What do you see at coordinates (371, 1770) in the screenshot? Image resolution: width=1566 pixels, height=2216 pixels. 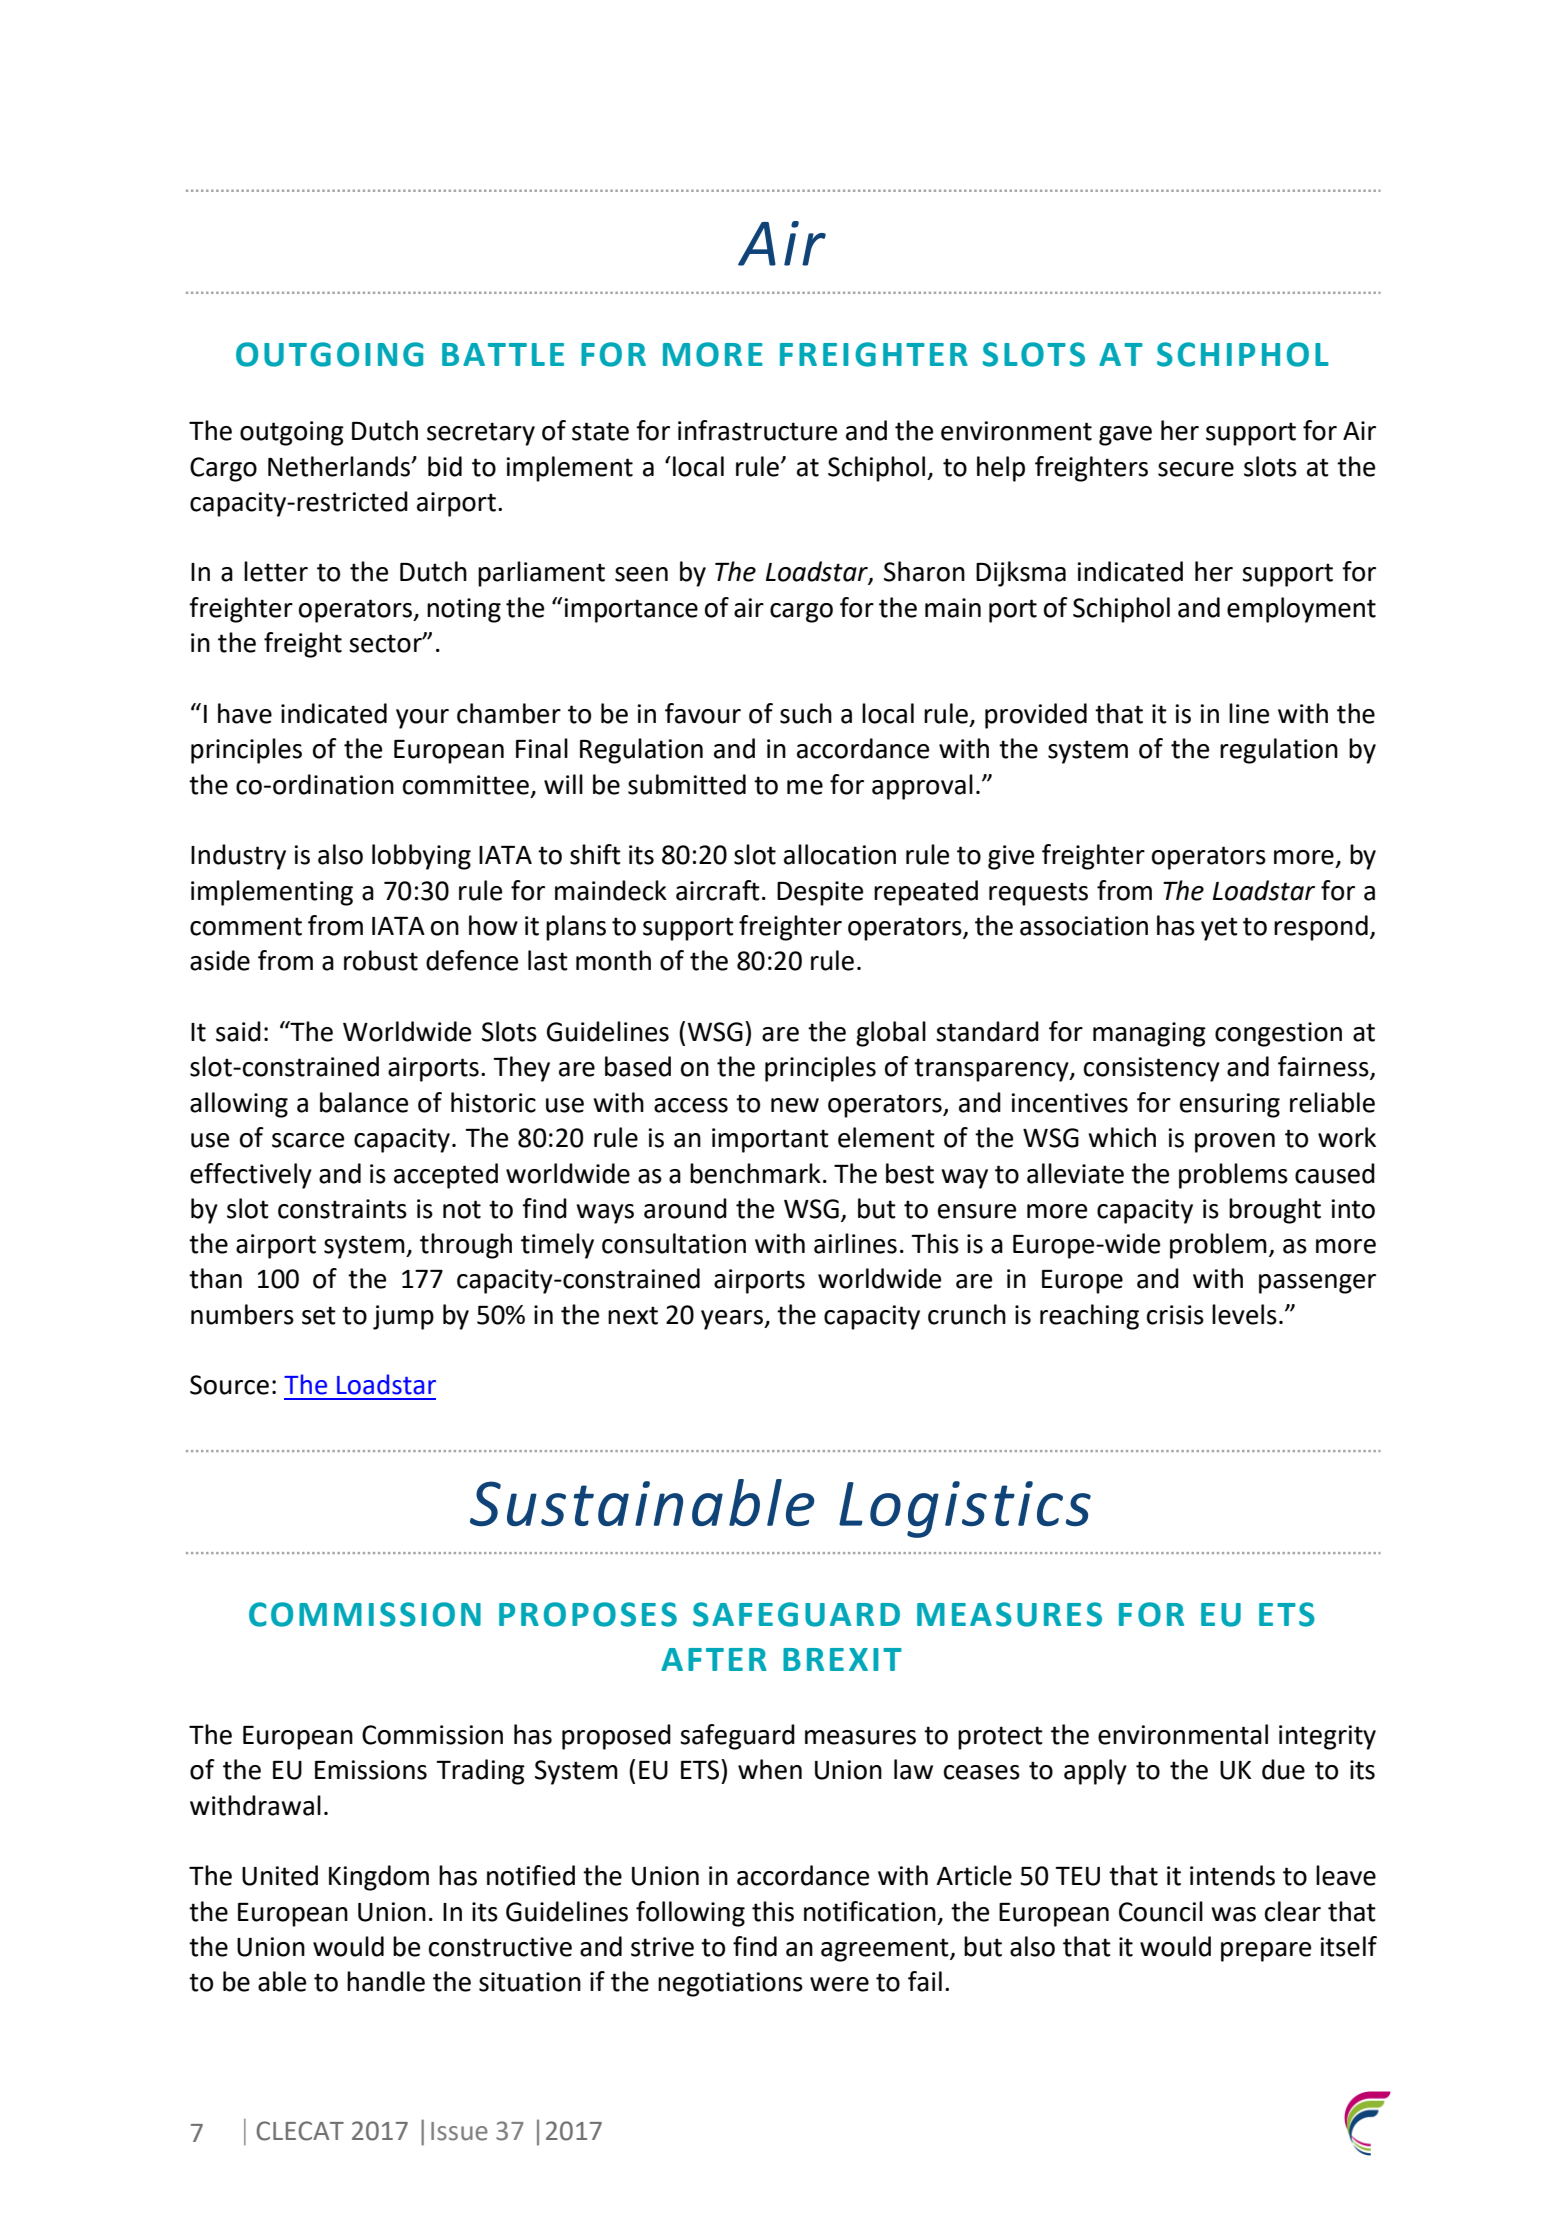 I see `Emissions` at bounding box center [371, 1770].
